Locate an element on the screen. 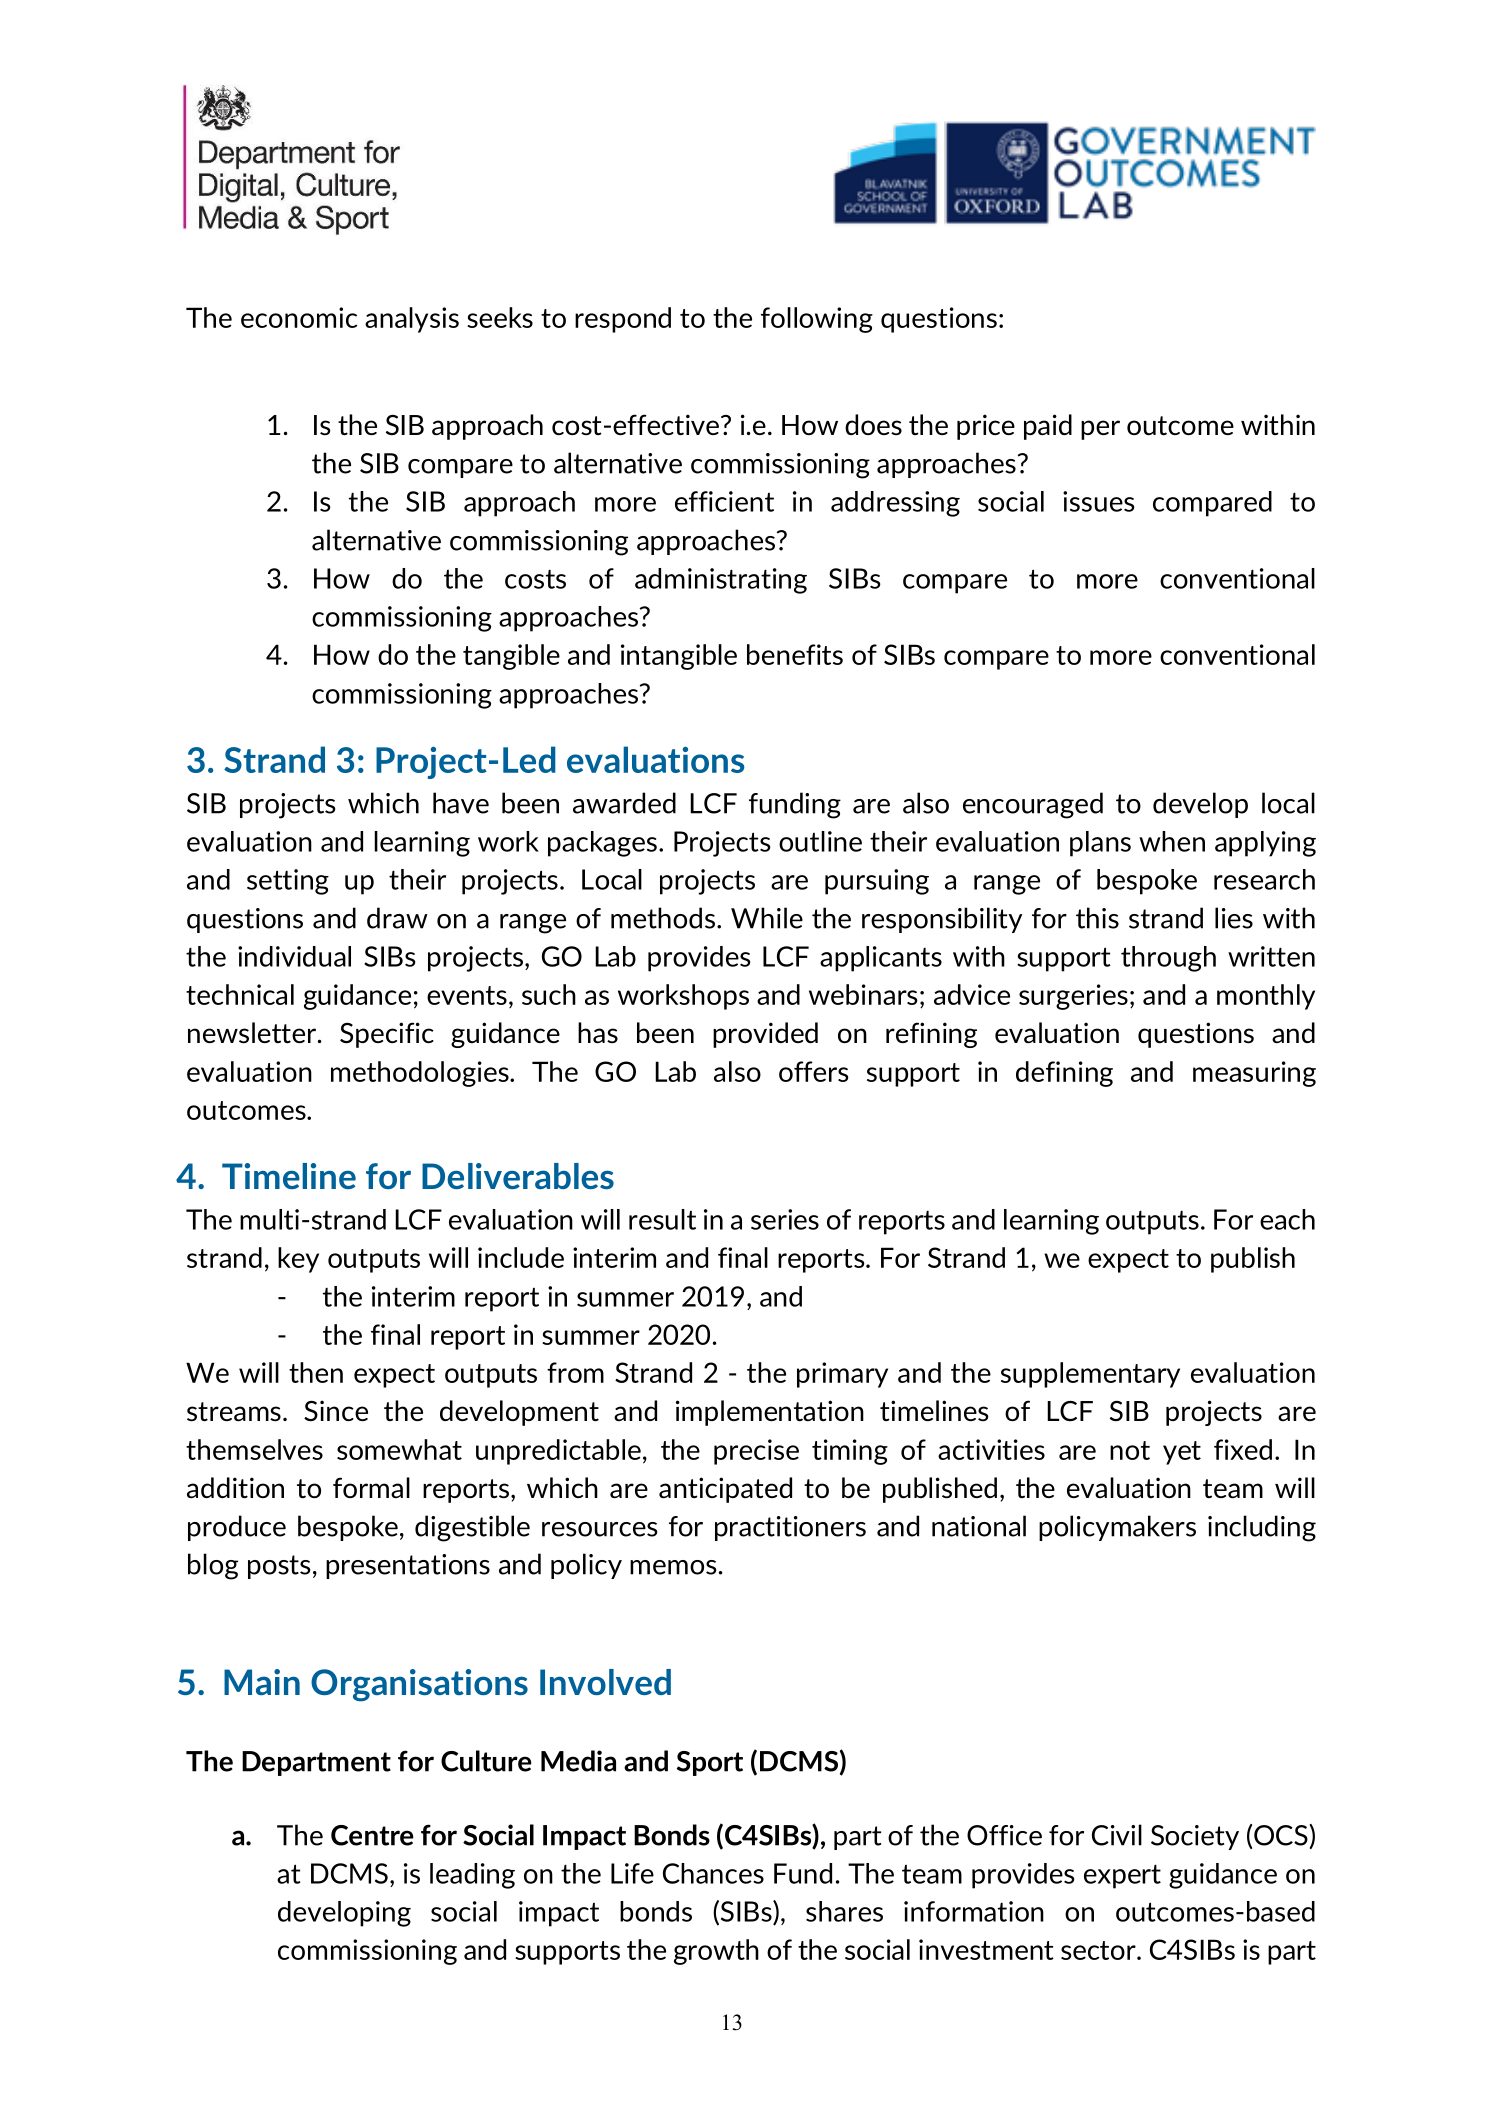 The height and width of the screenshot is (2126, 1502). practitioners is located at coordinates (790, 1528).
